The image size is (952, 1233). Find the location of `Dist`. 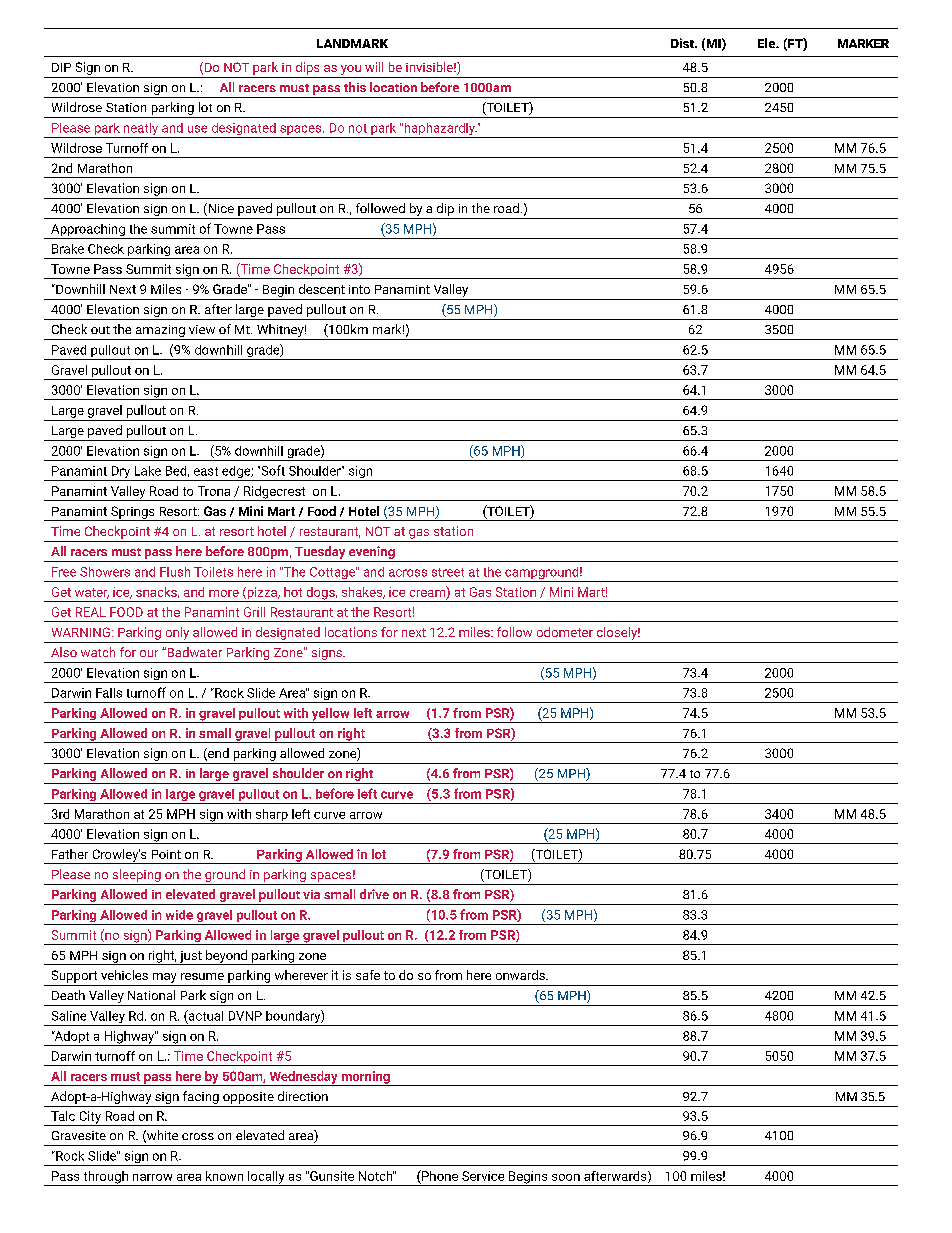

Dist is located at coordinates (683, 43).
